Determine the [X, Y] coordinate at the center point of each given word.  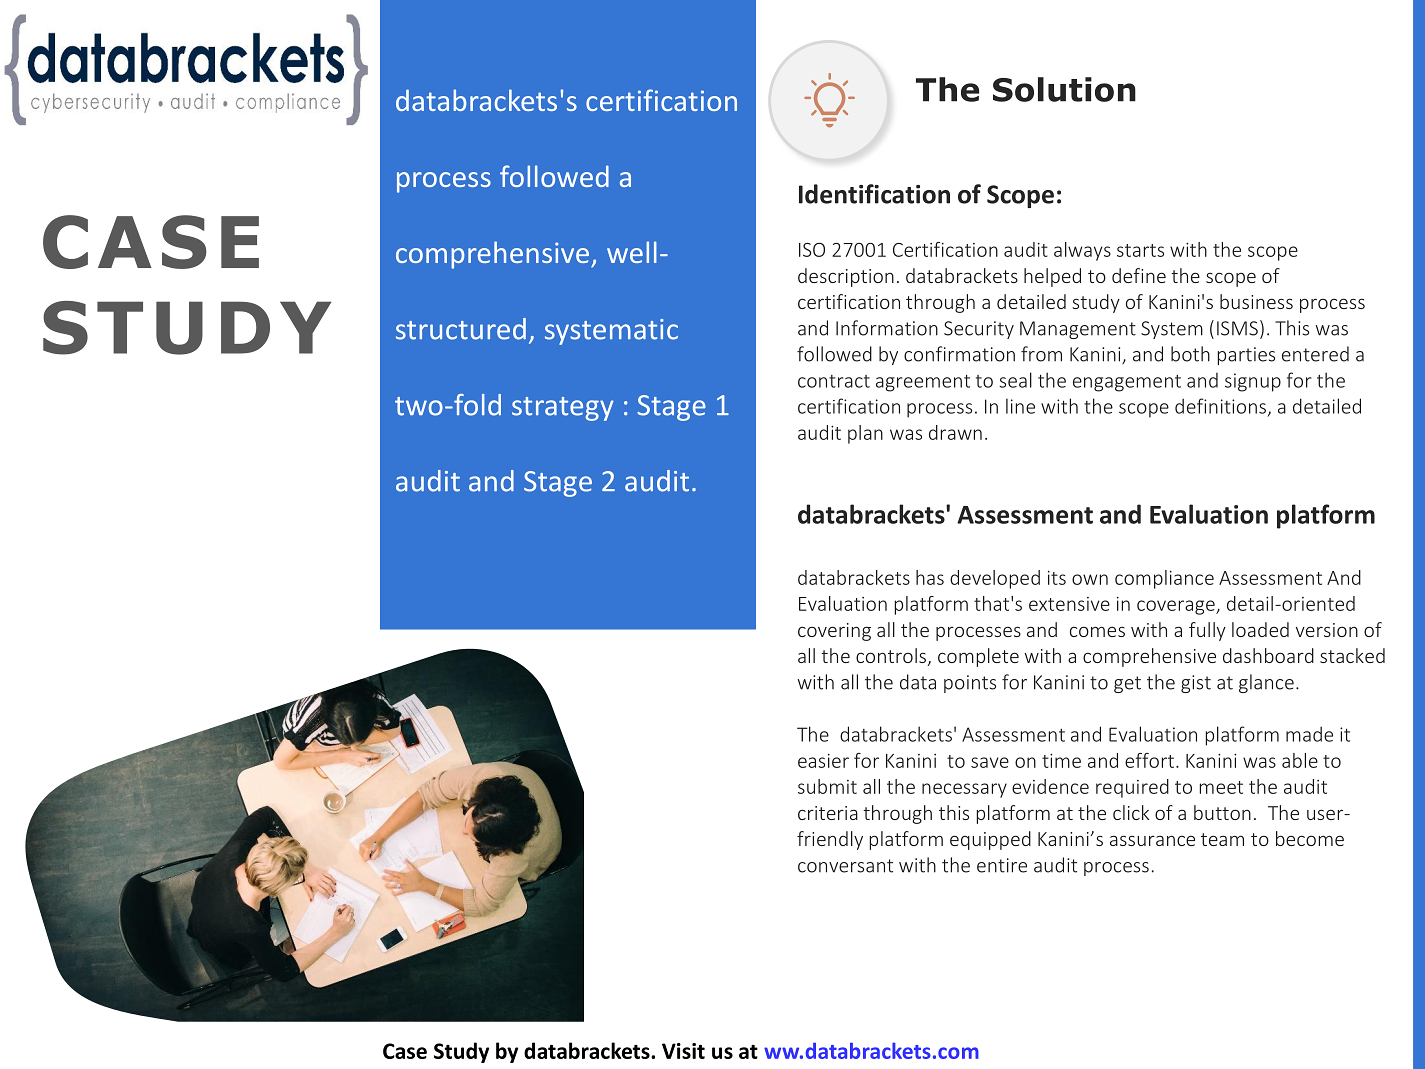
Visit [683, 1051]
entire [1002, 865]
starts [1140, 250]
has [930, 577]
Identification [874, 194]
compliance [1164, 579]
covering [834, 632]
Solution [1064, 89]
